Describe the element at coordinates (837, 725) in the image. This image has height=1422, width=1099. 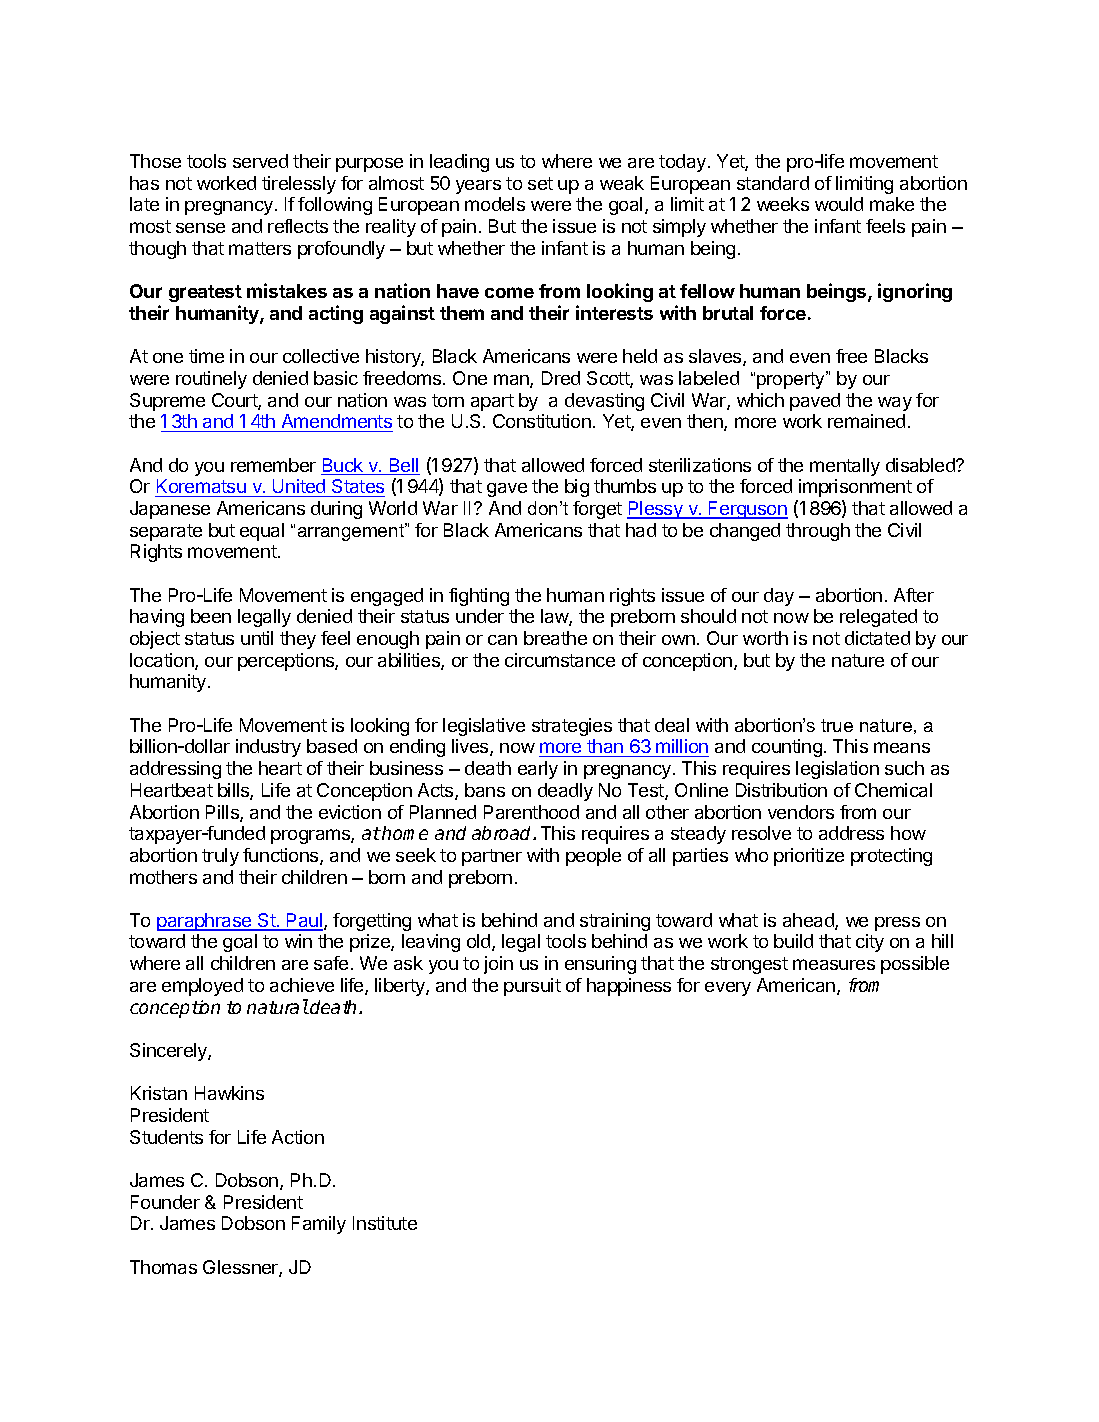
I see `true` at that location.
